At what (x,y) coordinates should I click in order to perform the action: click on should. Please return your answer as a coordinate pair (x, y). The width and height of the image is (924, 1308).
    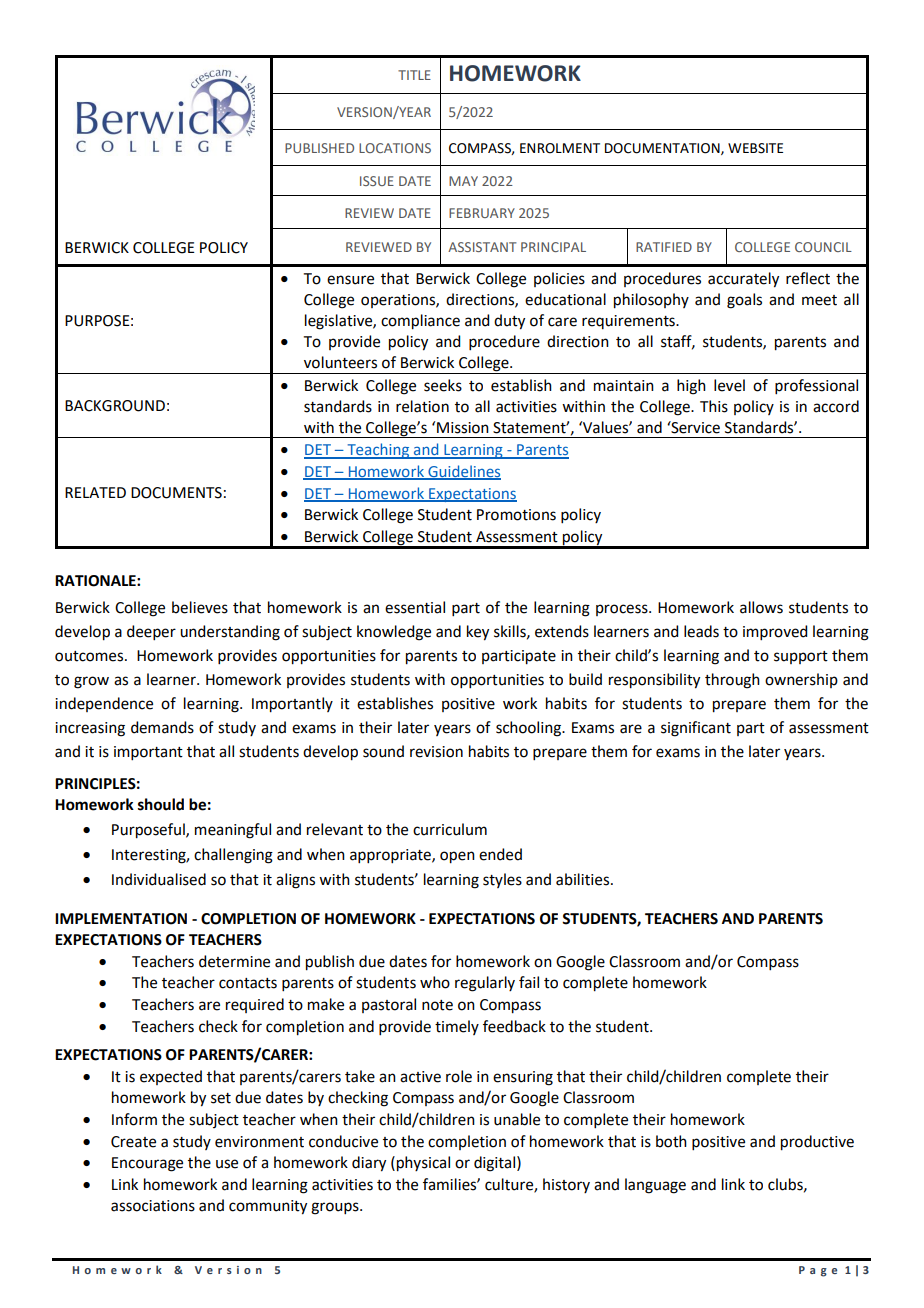
    Looking at the image, I should click on (161, 804).
